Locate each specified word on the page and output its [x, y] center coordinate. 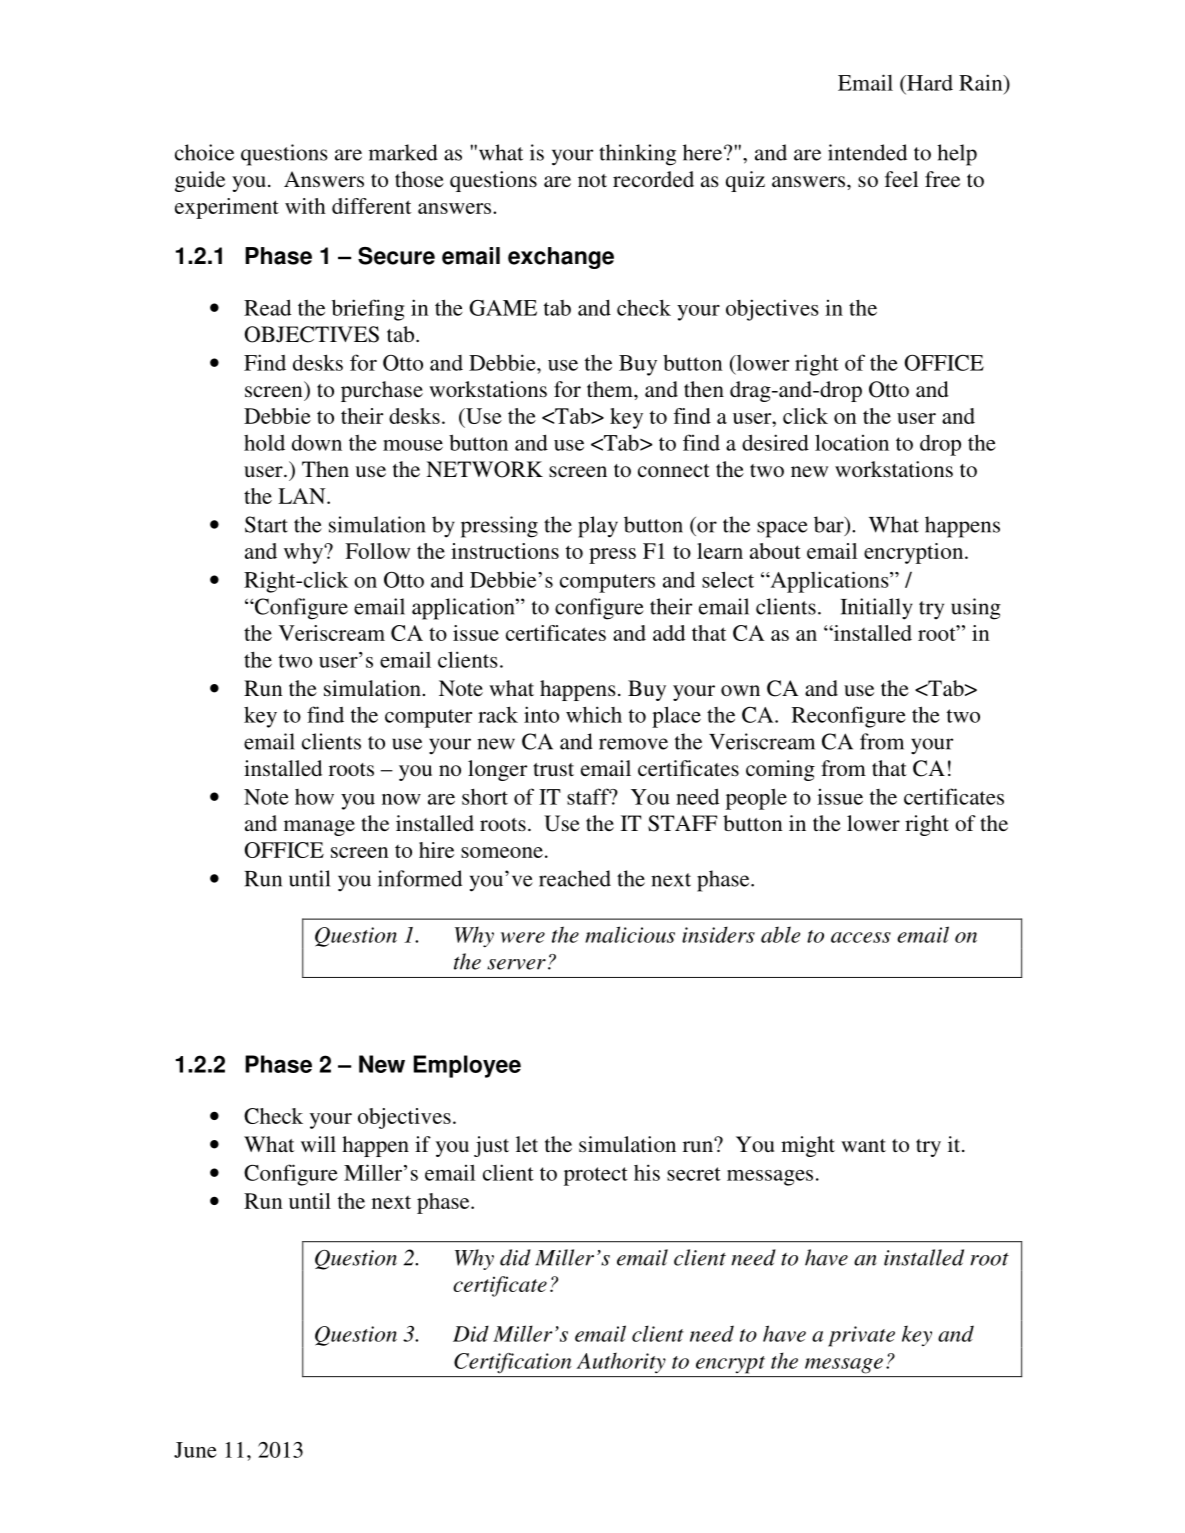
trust [554, 770]
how [314, 797]
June [195, 1450]
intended [867, 152]
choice [204, 152]
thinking [637, 155]
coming [780, 770]
